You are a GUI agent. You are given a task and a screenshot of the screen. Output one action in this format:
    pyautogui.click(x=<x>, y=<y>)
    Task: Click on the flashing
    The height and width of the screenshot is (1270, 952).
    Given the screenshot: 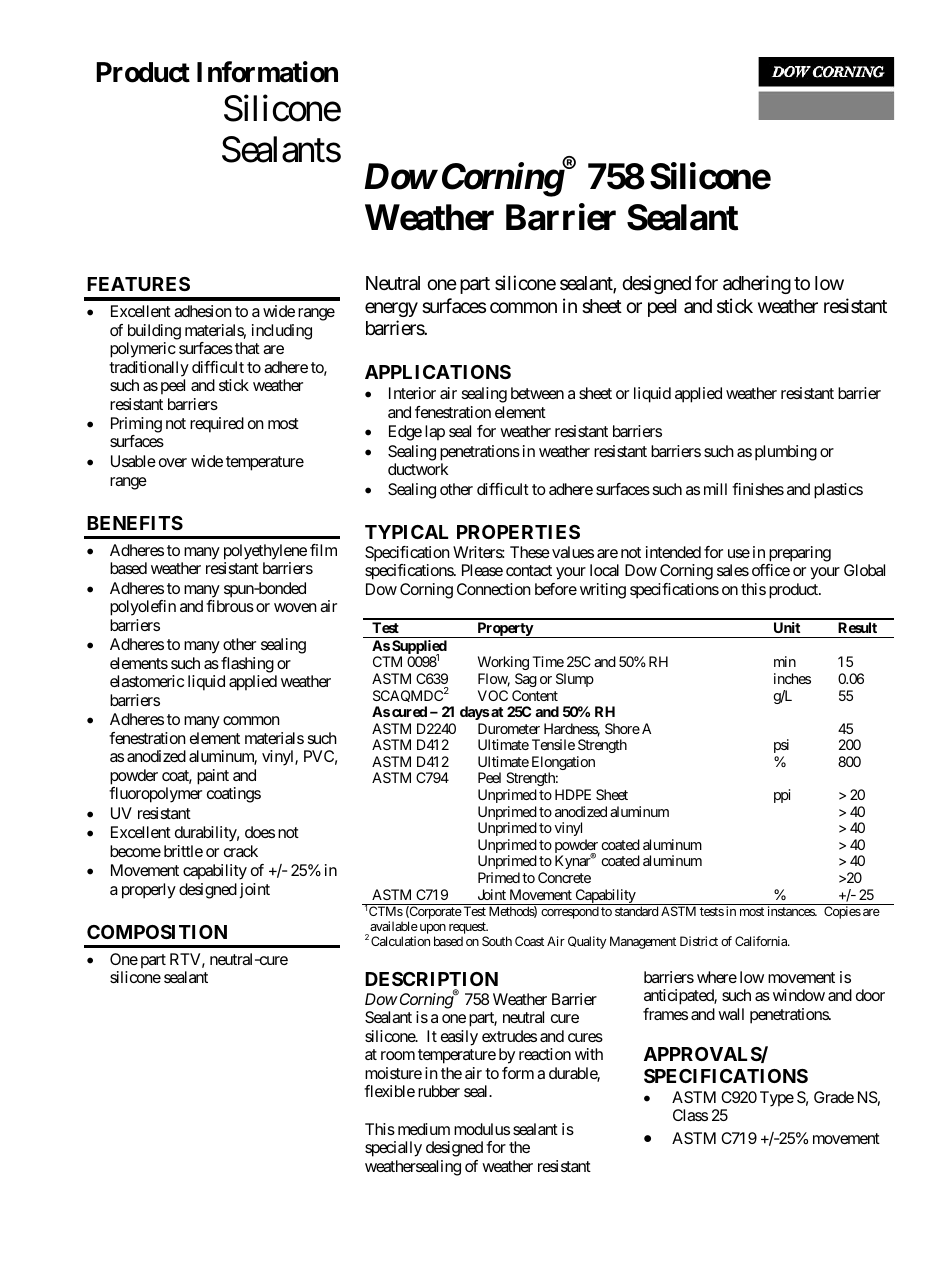 What is the action you would take?
    pyautogui.click(x=247, y=665)
